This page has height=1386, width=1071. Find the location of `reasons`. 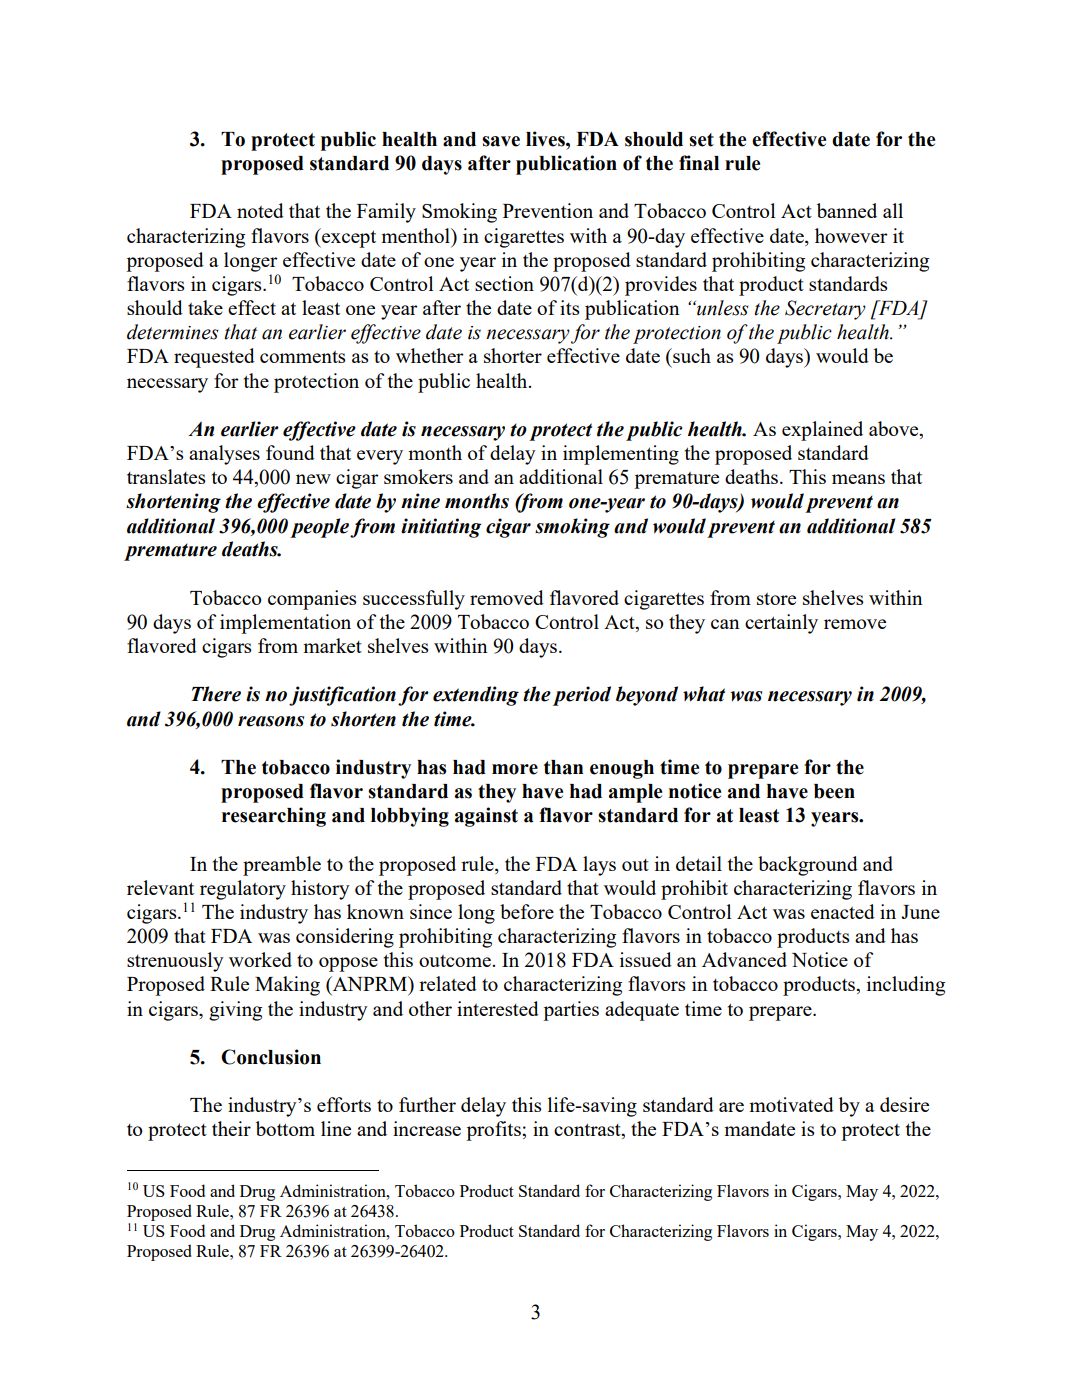

reasons is located at coordinates (271, 721).
